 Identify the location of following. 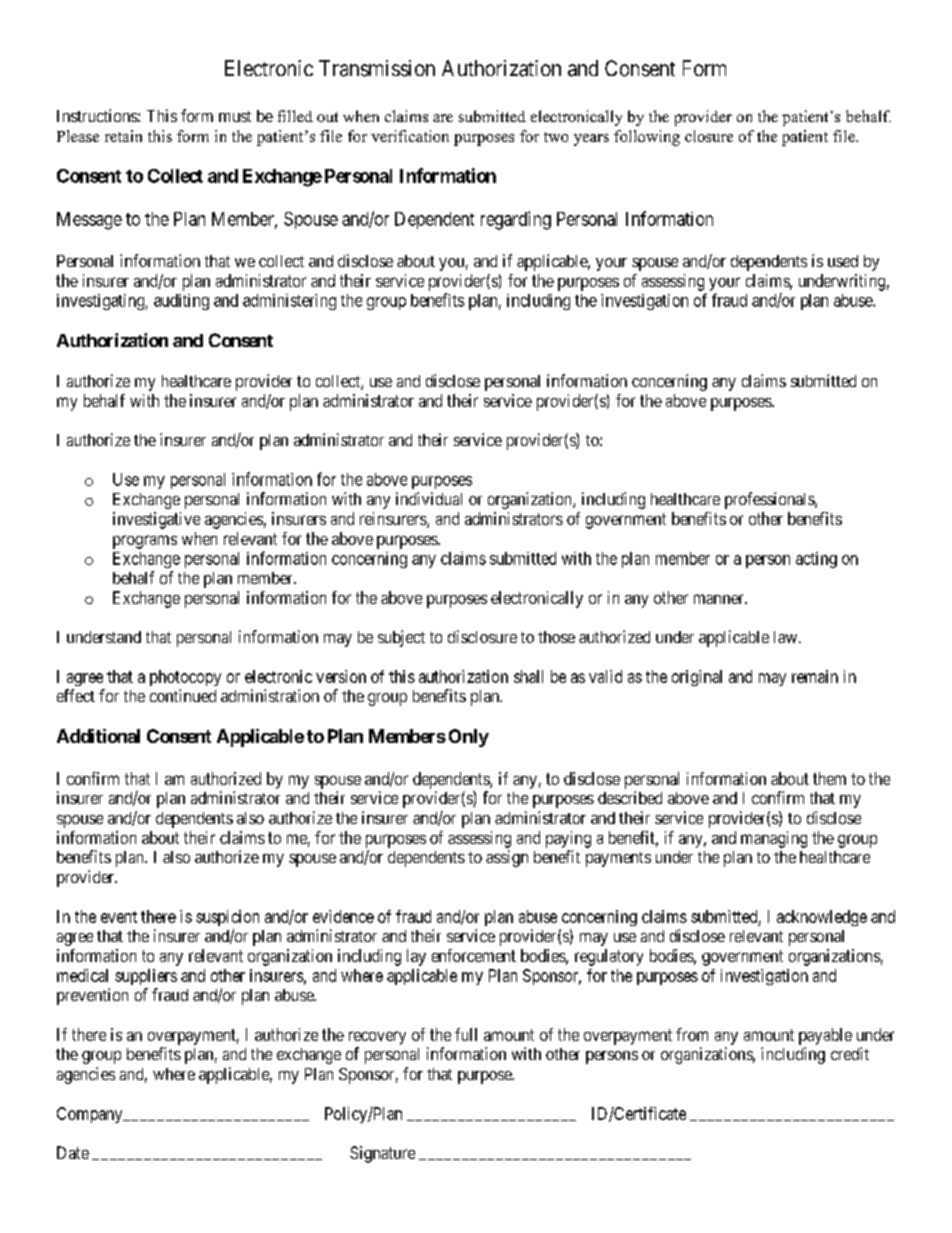
(647, 138).
